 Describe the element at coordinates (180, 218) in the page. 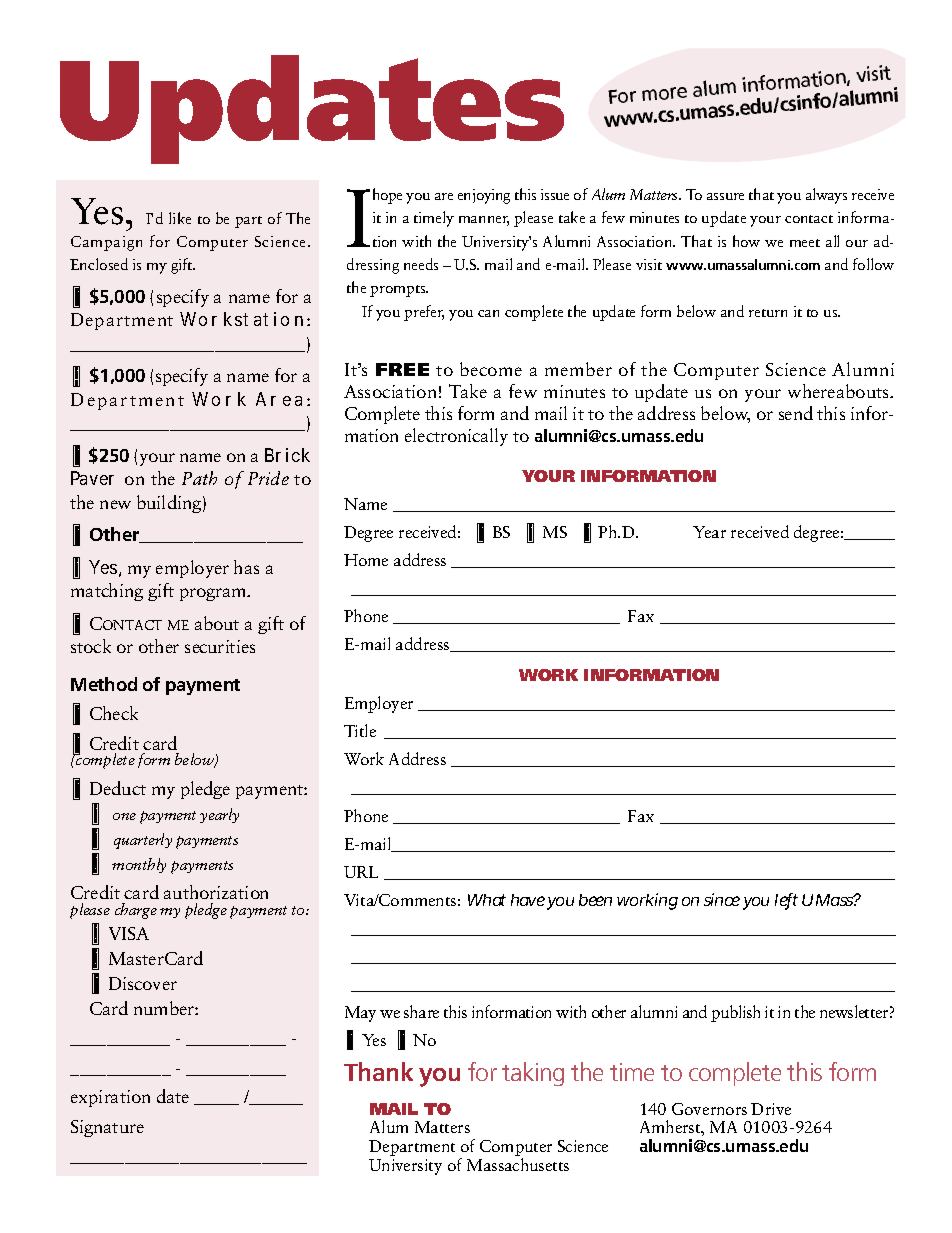

I see `like` at that location.
